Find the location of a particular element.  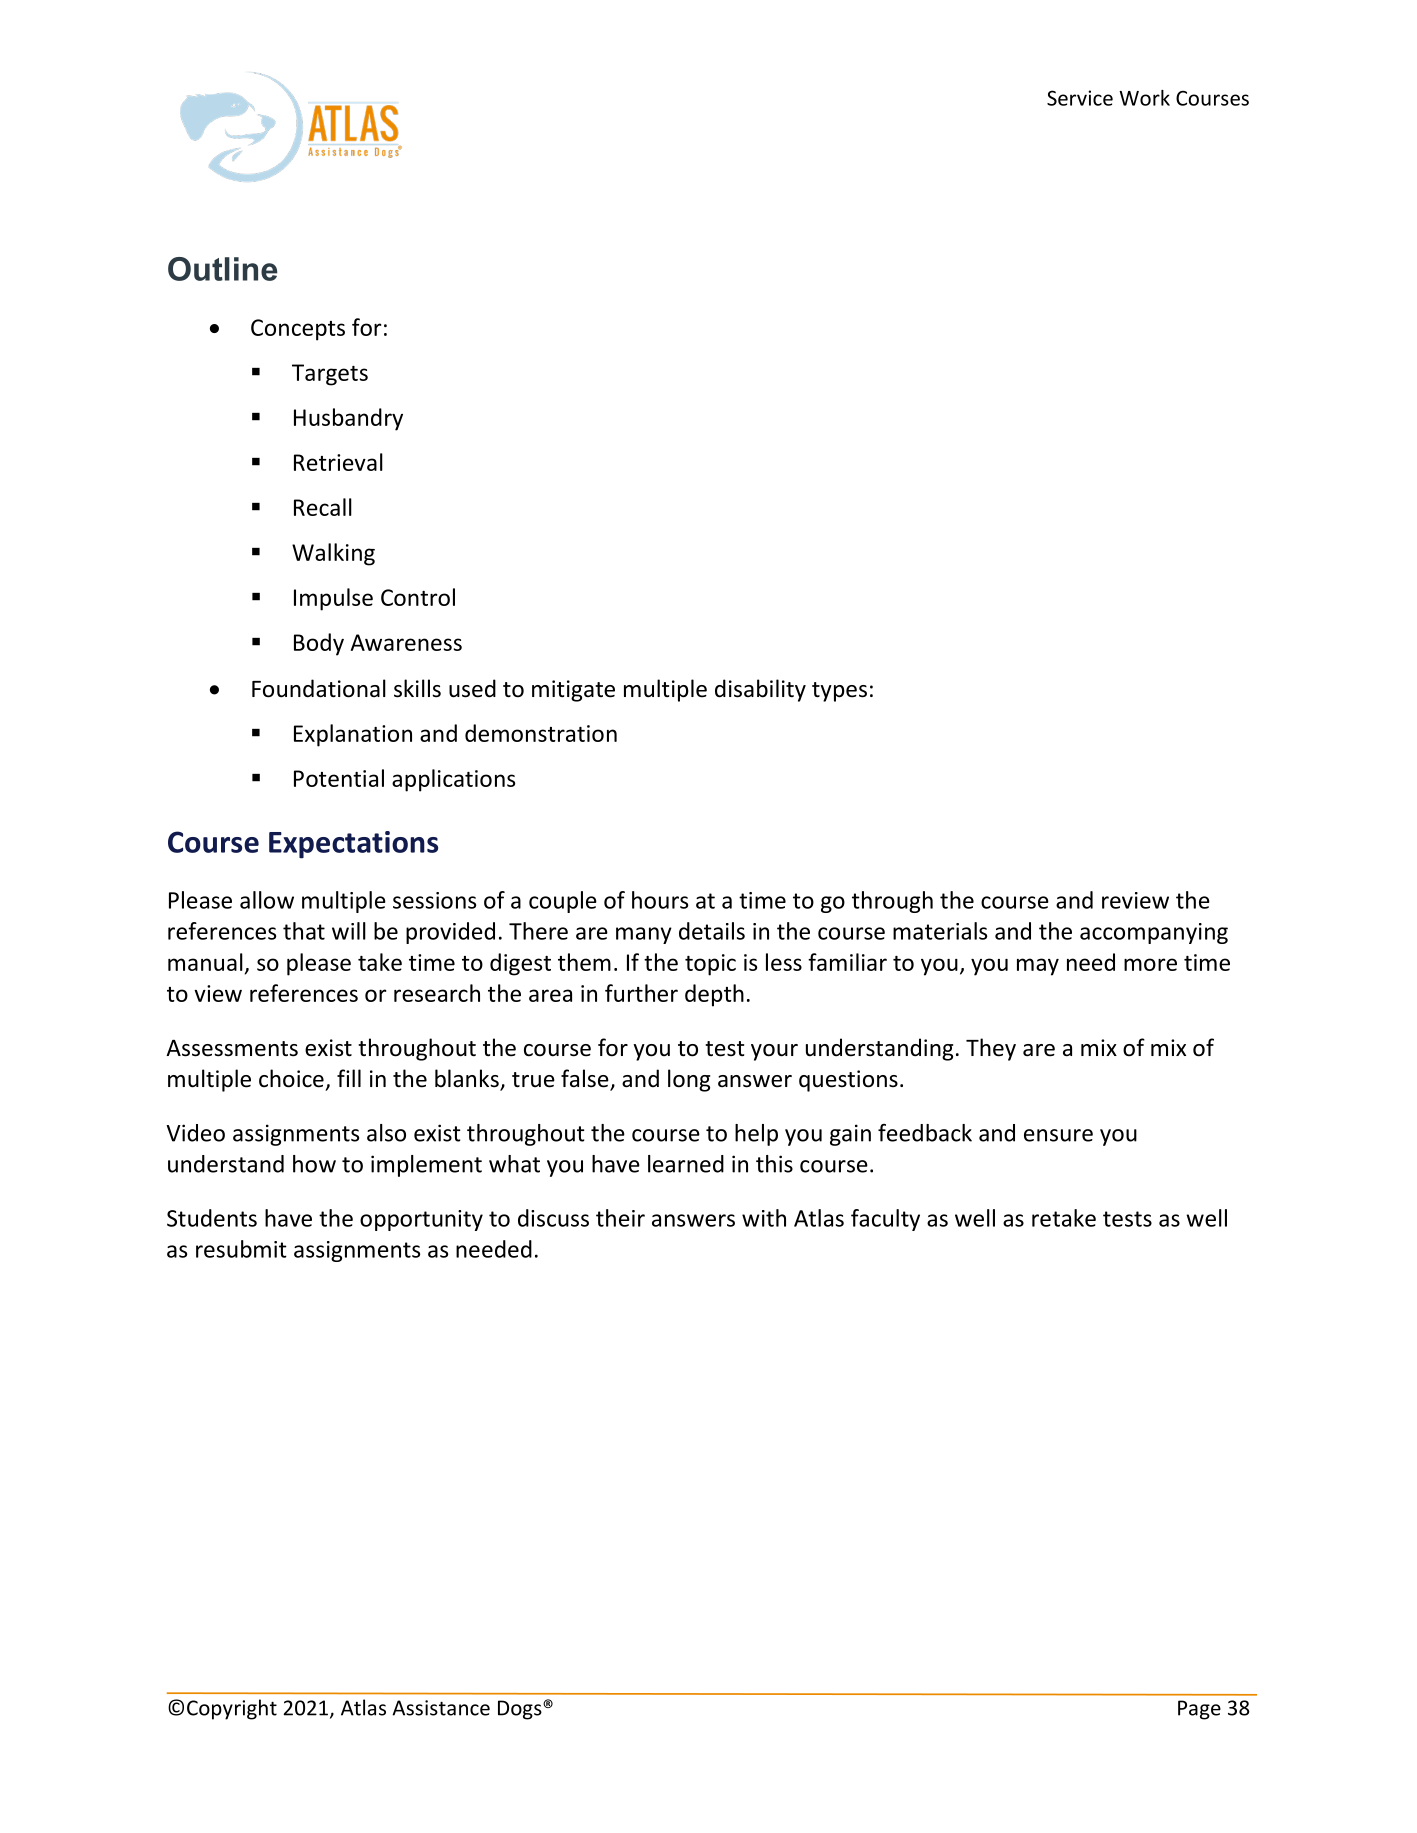

Body is located at coordinates (319, 644).
